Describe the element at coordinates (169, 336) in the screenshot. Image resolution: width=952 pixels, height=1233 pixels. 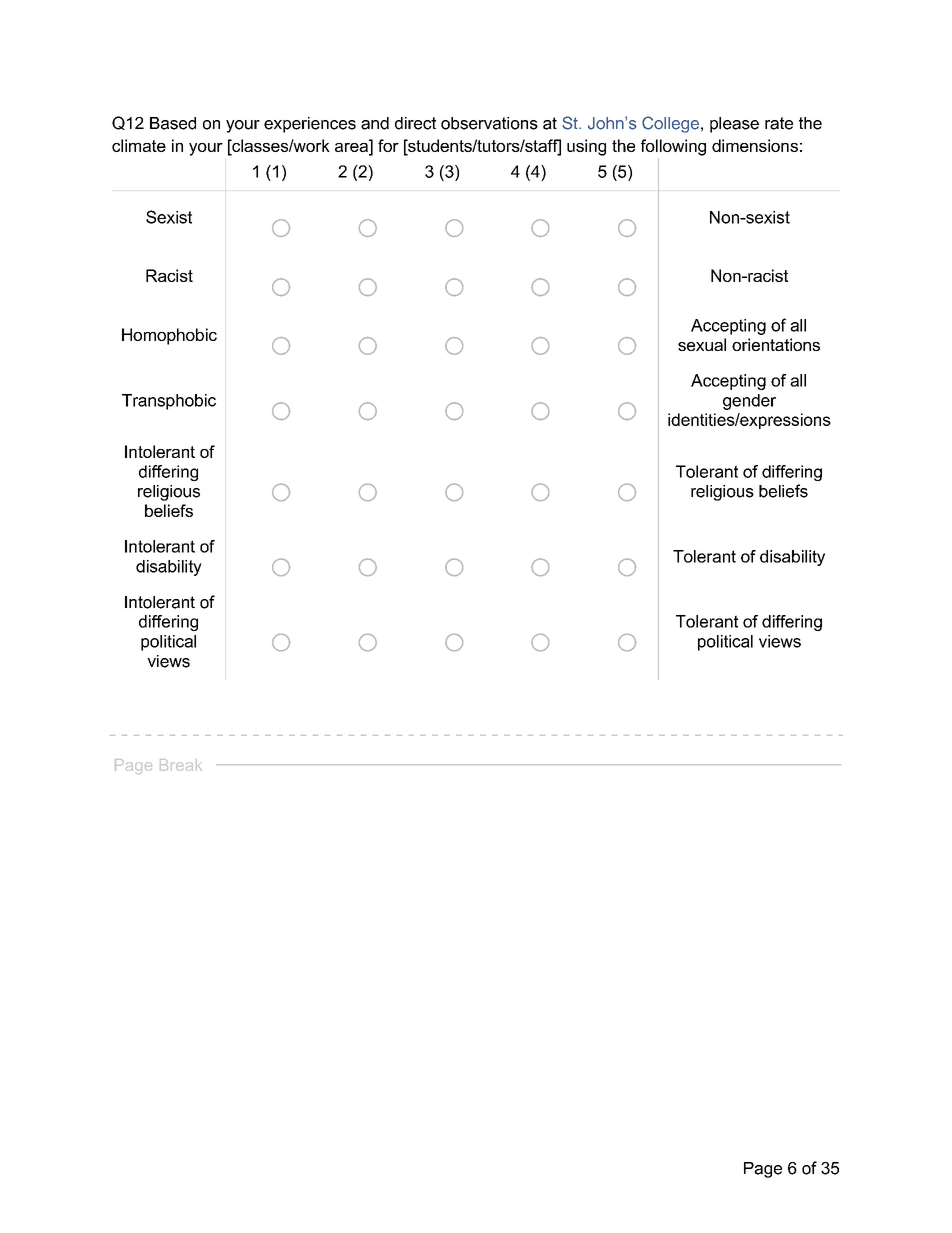
I see `Homophobic` at that location.
